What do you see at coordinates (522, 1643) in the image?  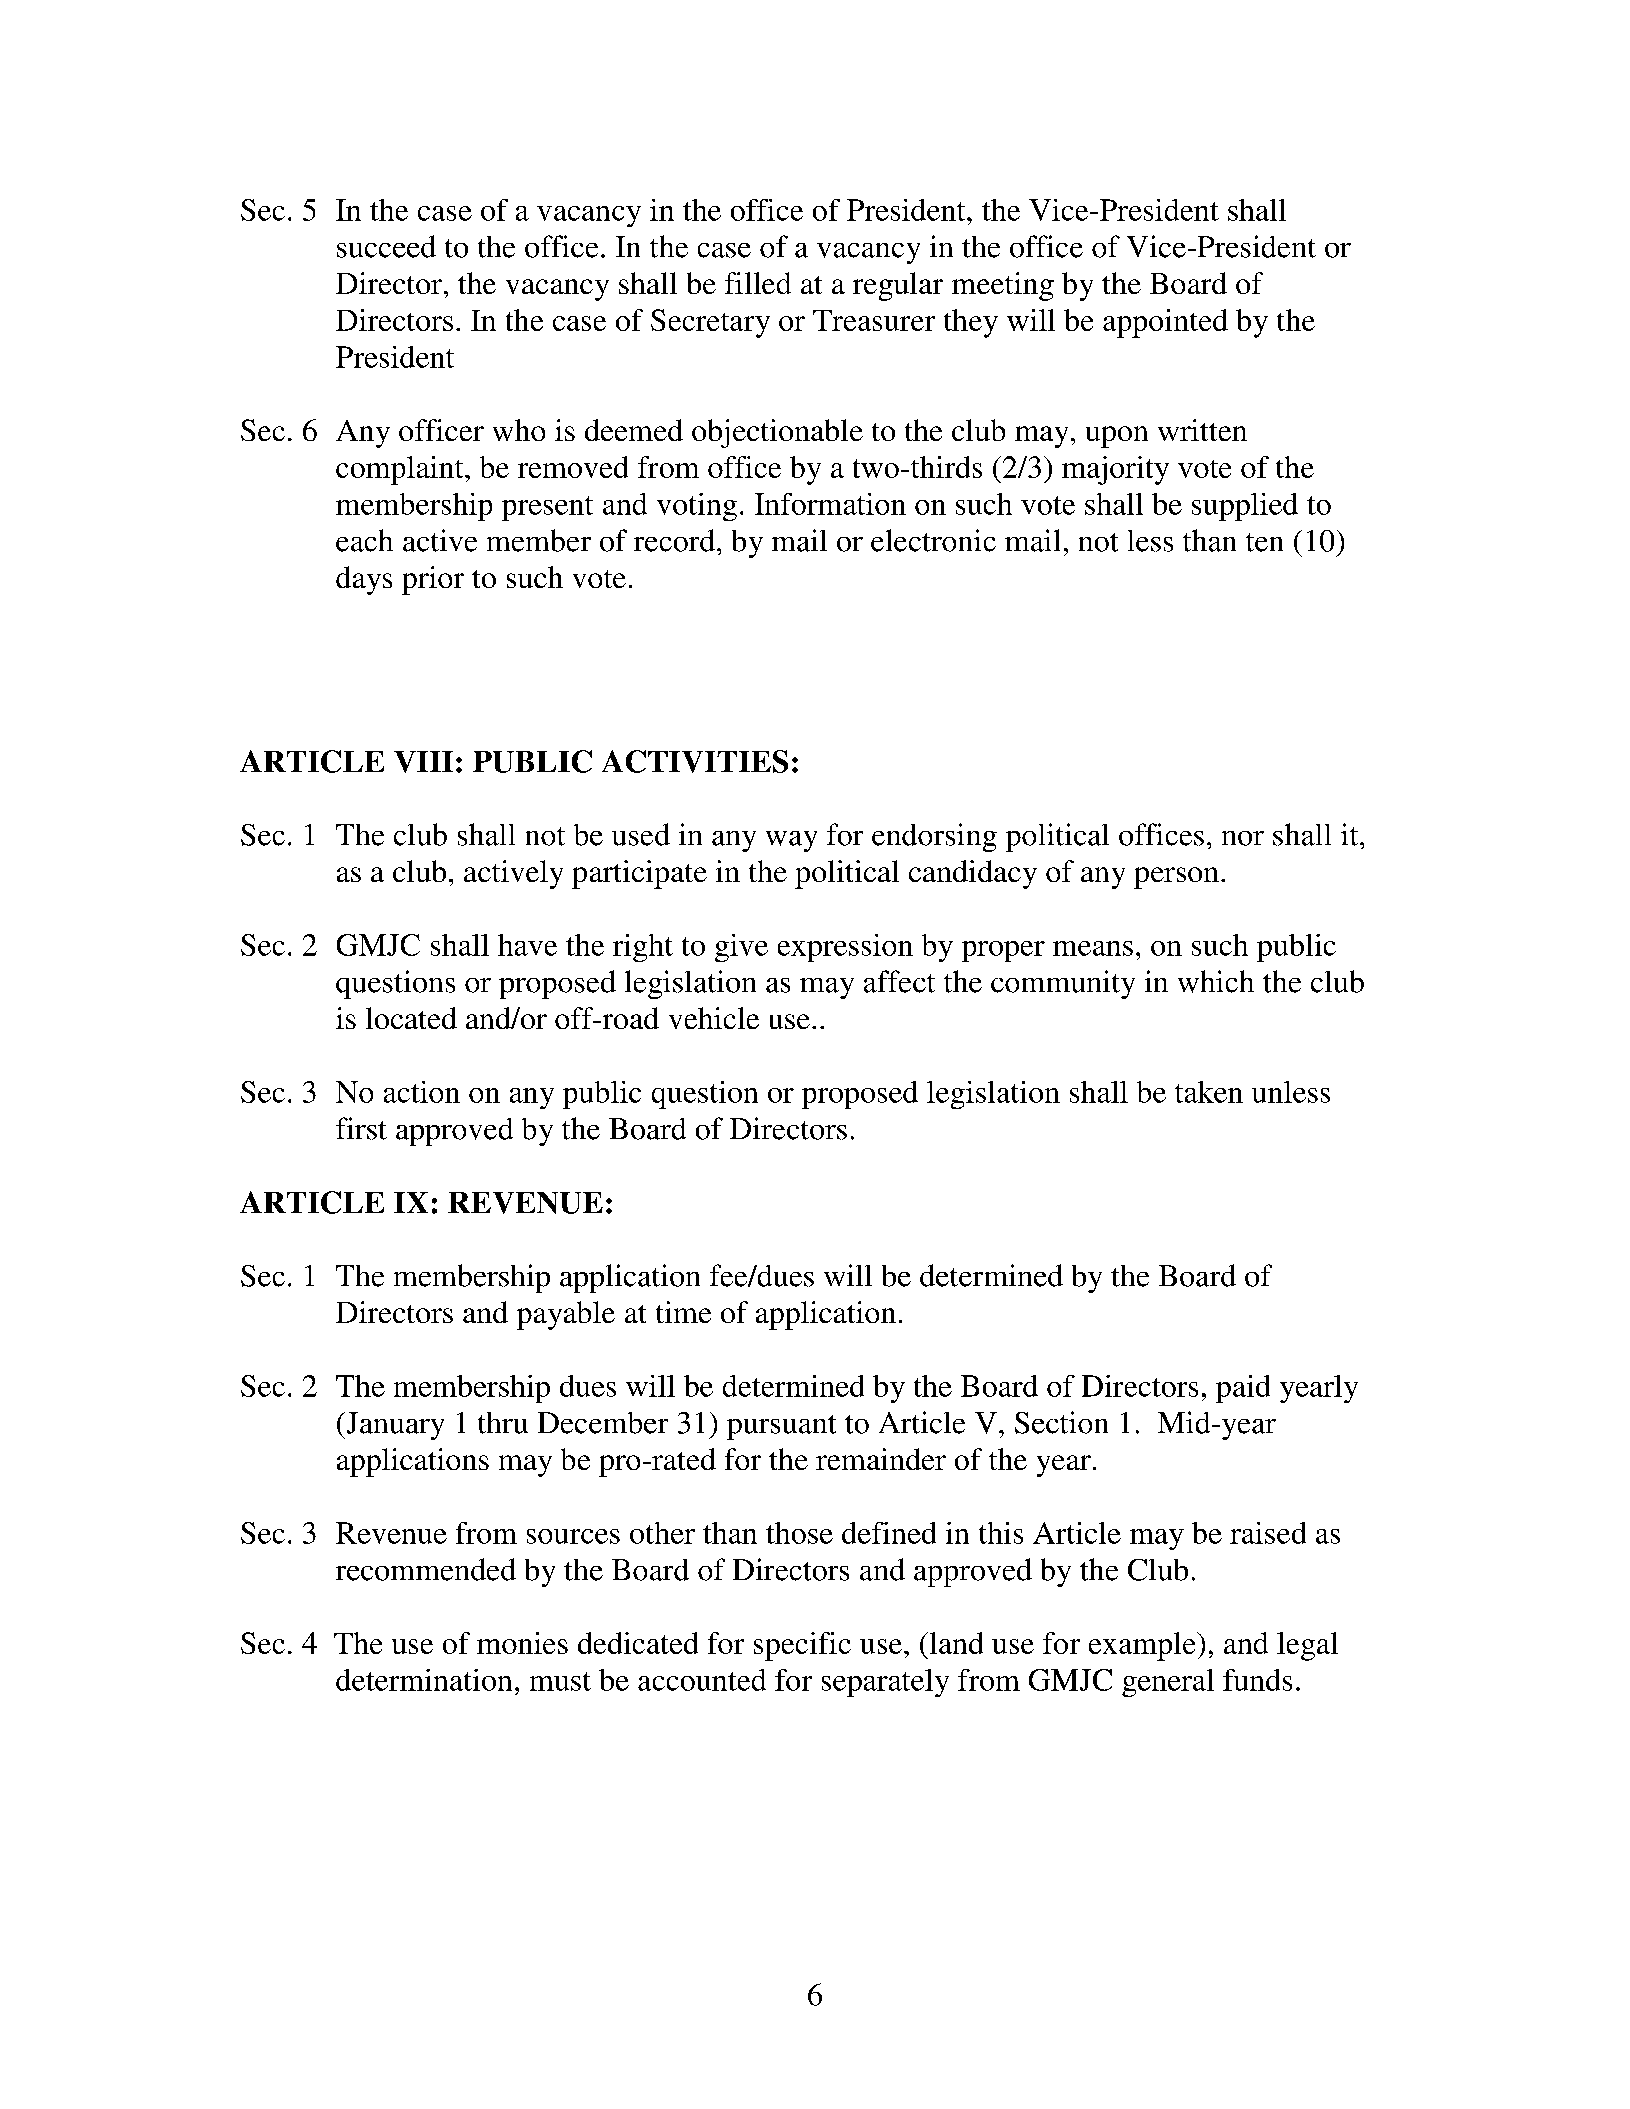 I see `monies` at bounding box center [522, 1643].
